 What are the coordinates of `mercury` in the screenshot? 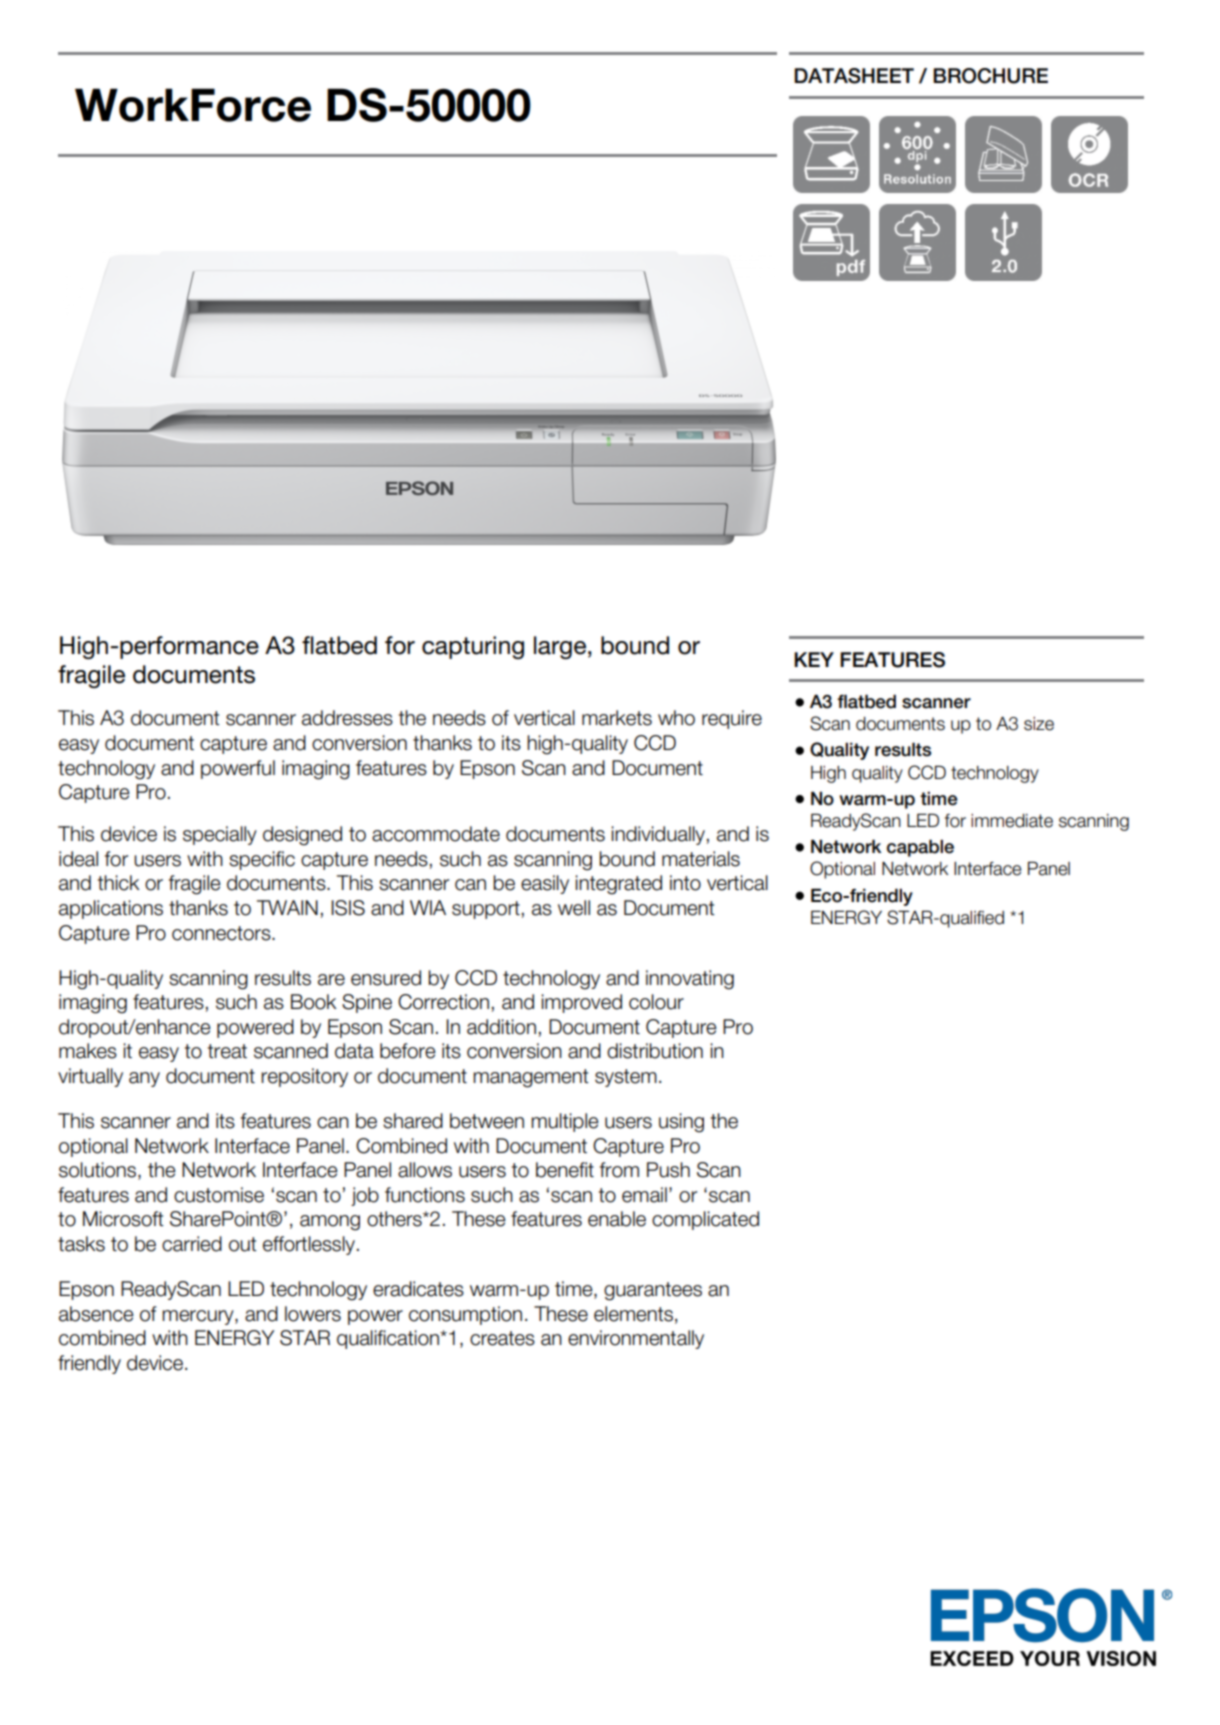 It's located at (199, 1317).
